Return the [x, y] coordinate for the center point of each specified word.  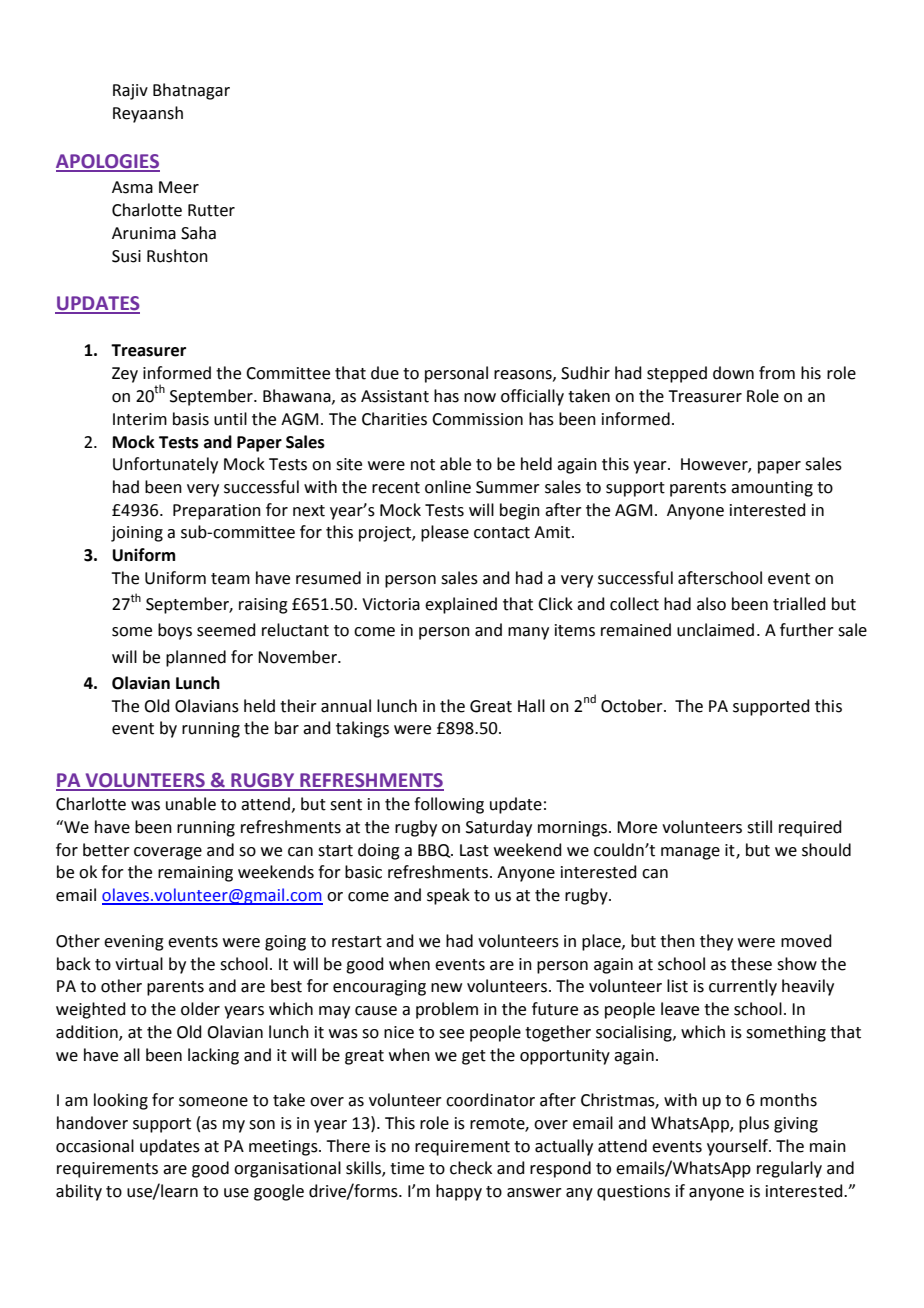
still [759, 827]
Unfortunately [165, 465]
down [733, 373]
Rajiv [130, 92]
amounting [772, 489]
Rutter [211, 210]
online [448, 487]
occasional [95, 1146]
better [106, 850]
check [471, 1168]
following [449, 805]
